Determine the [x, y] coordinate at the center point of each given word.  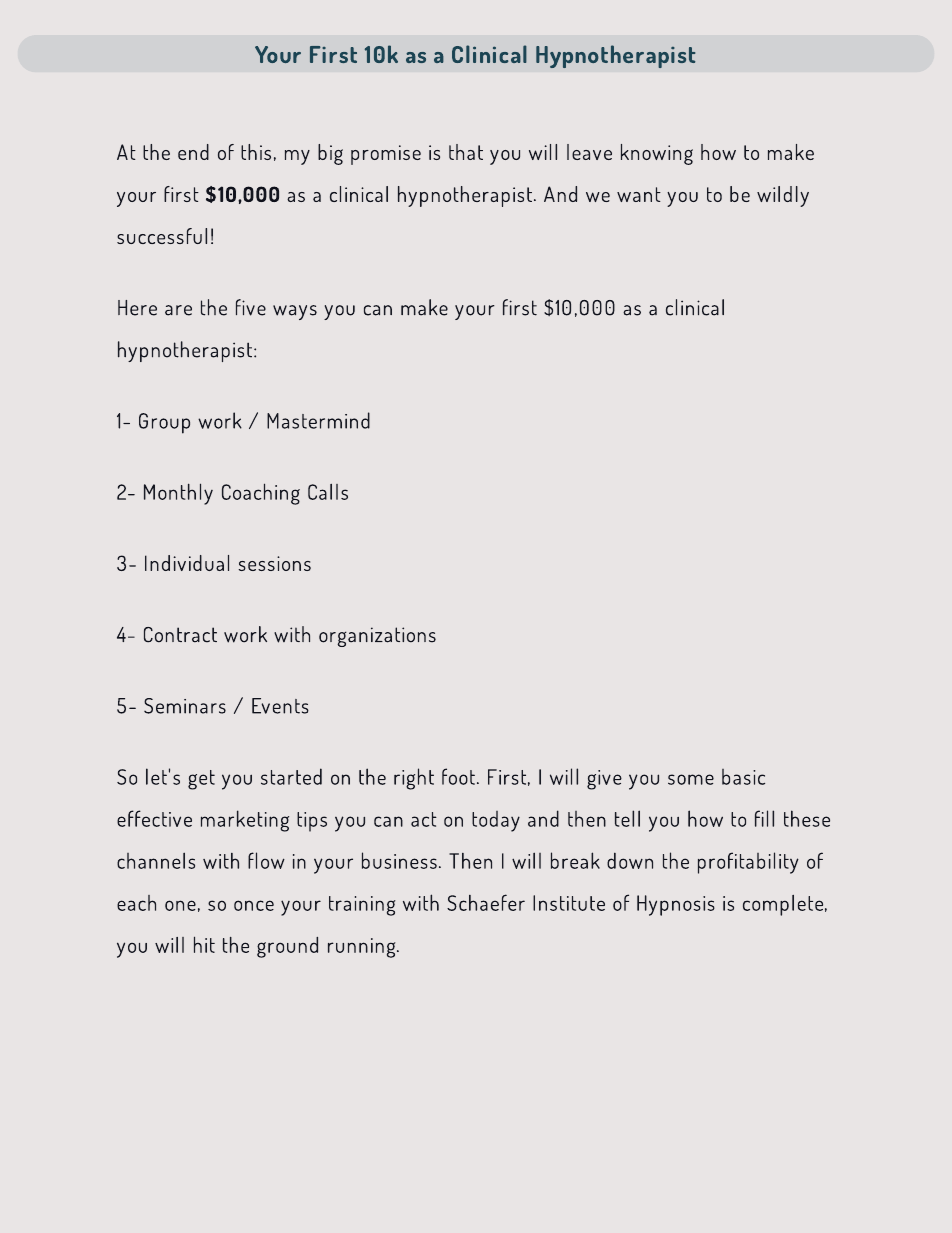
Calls [328, 492]
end [193, 152]
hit [204, 944]
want [639, 194]
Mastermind [318, 420]
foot [458, 776]
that [466, 152]
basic [743, 777]
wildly [783, 196]
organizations [377, 637]
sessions [274, 563]
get [201, 780]
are [178, 310]
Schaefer [486, 902]
